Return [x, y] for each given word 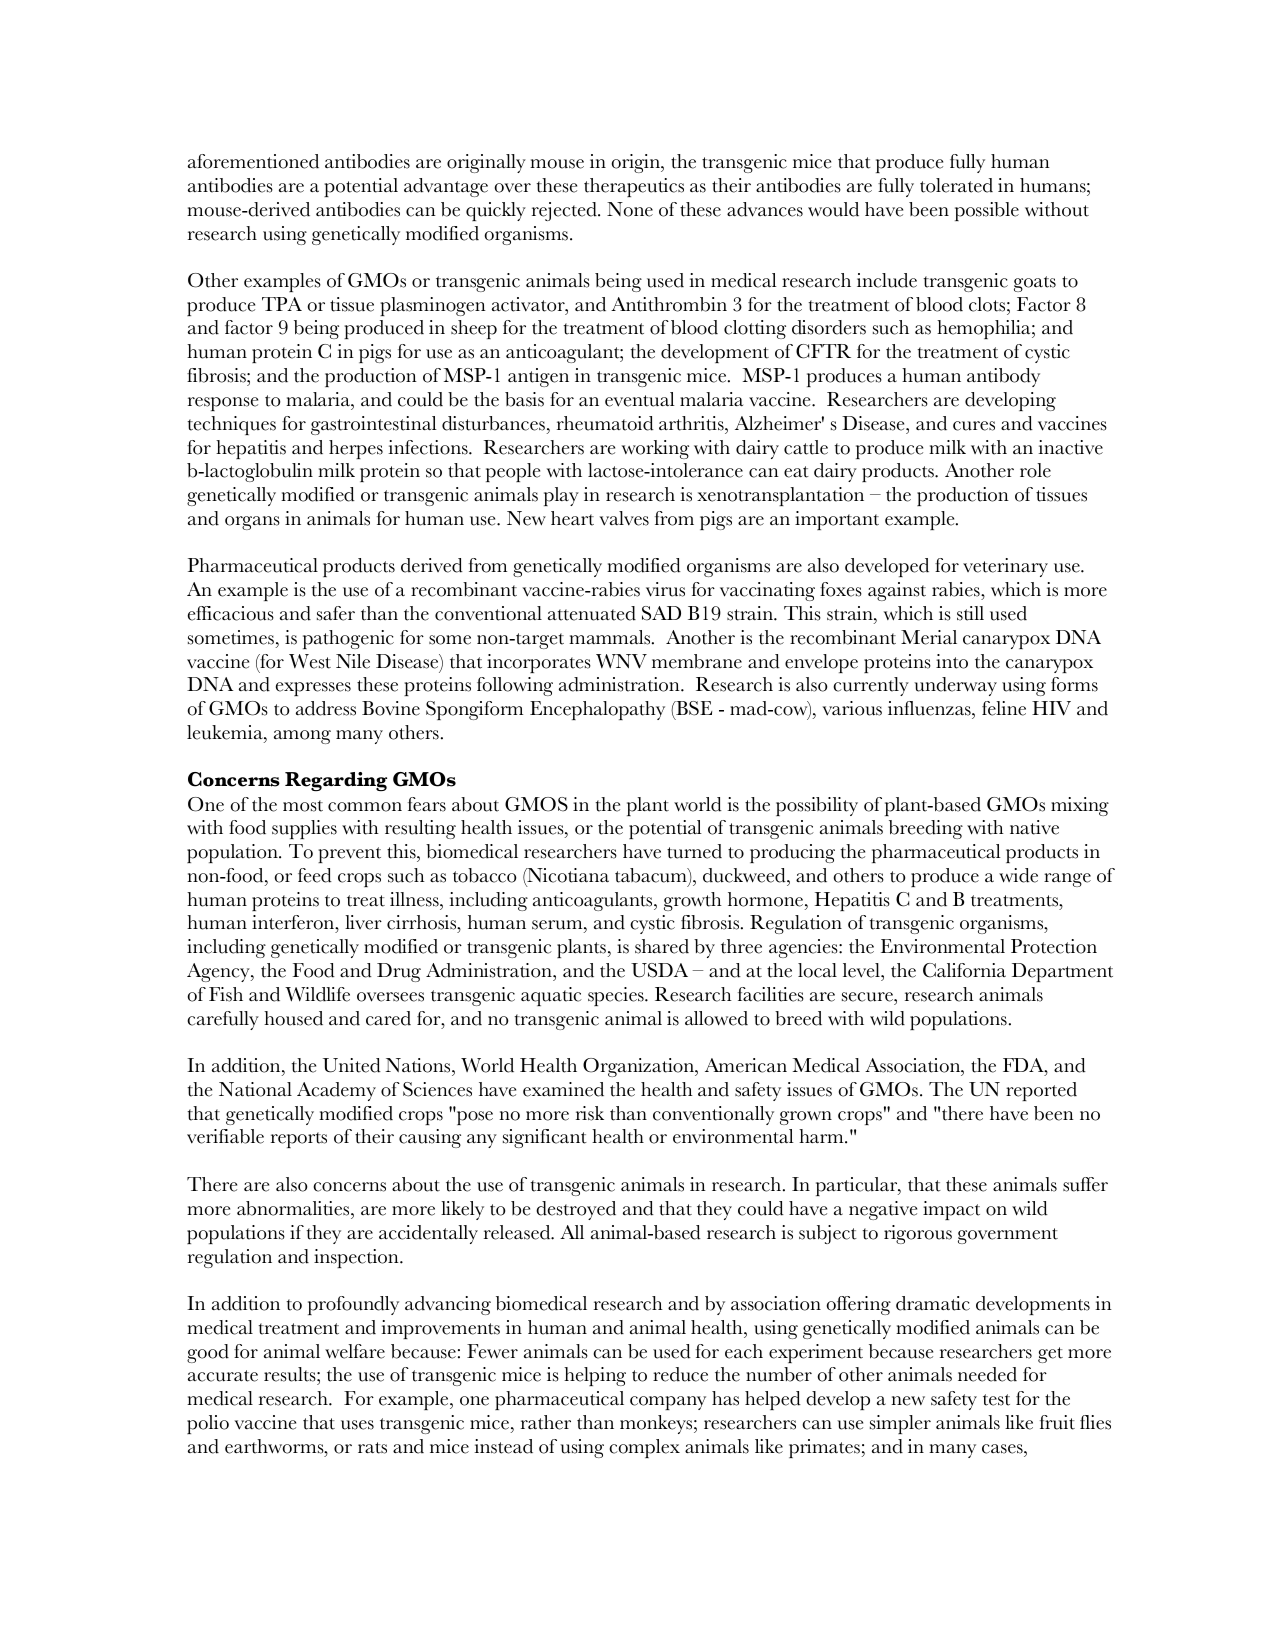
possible [987, 211]
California [964, 970]
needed [987, 1374]
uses [357, 1425]
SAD [661, 613]
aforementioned [253, 161]
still [970, 613]
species [617, 996]
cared [388, 1018]
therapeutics [634, 187]
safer [336, 613]
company [668, 1403]
